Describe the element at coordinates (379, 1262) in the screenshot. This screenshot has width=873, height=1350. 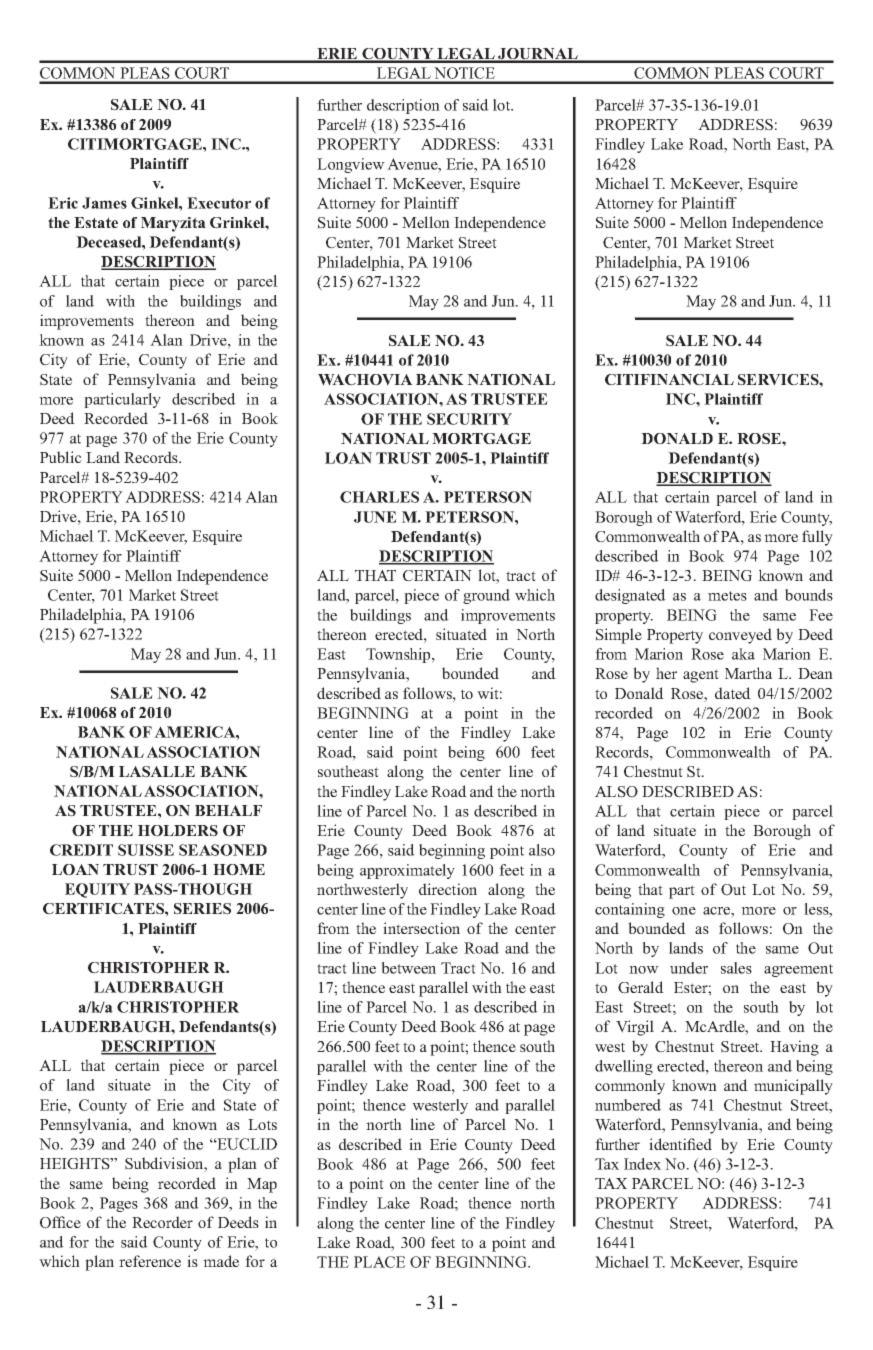
I see `PLACE` at that location.
